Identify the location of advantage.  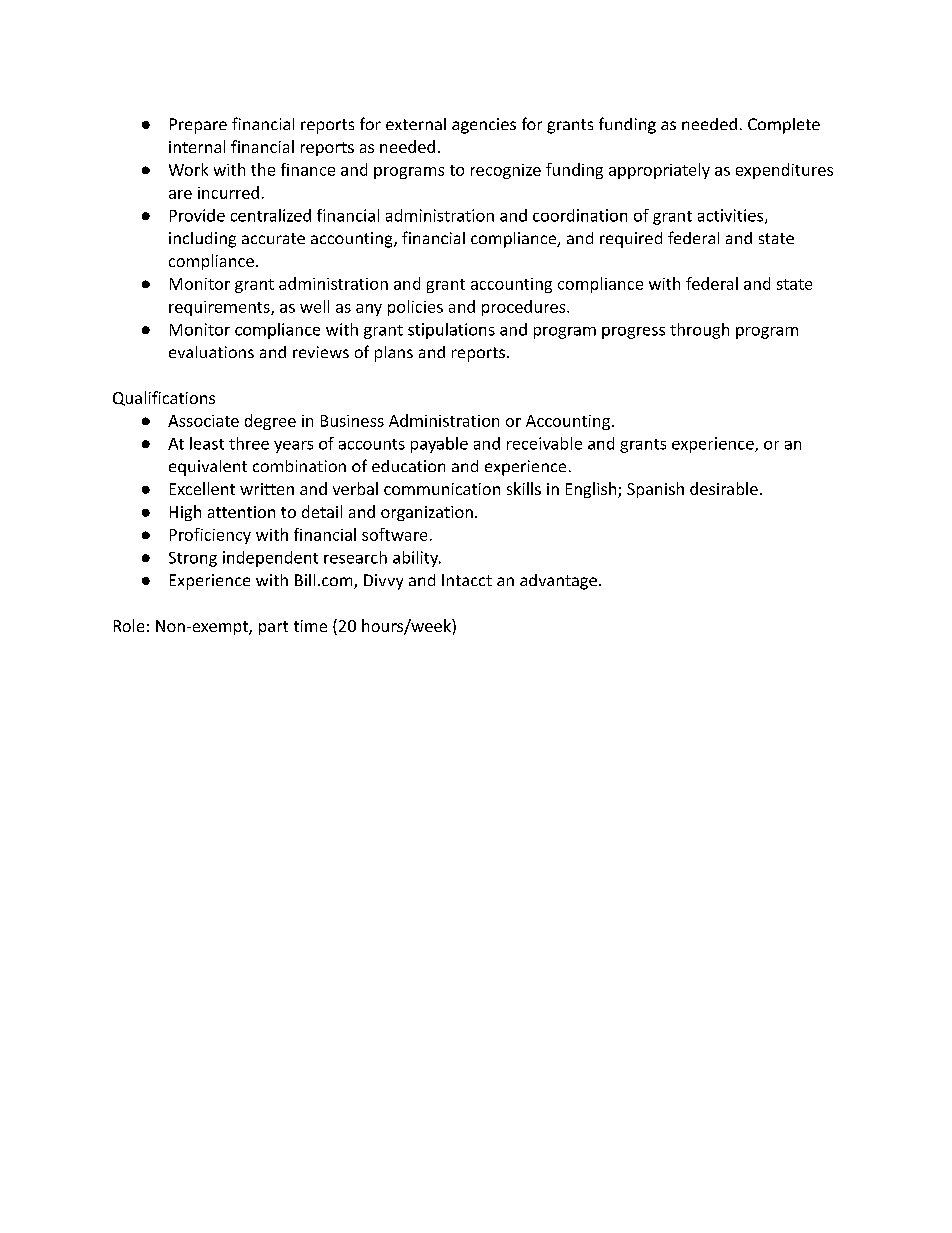
(558, 582).
